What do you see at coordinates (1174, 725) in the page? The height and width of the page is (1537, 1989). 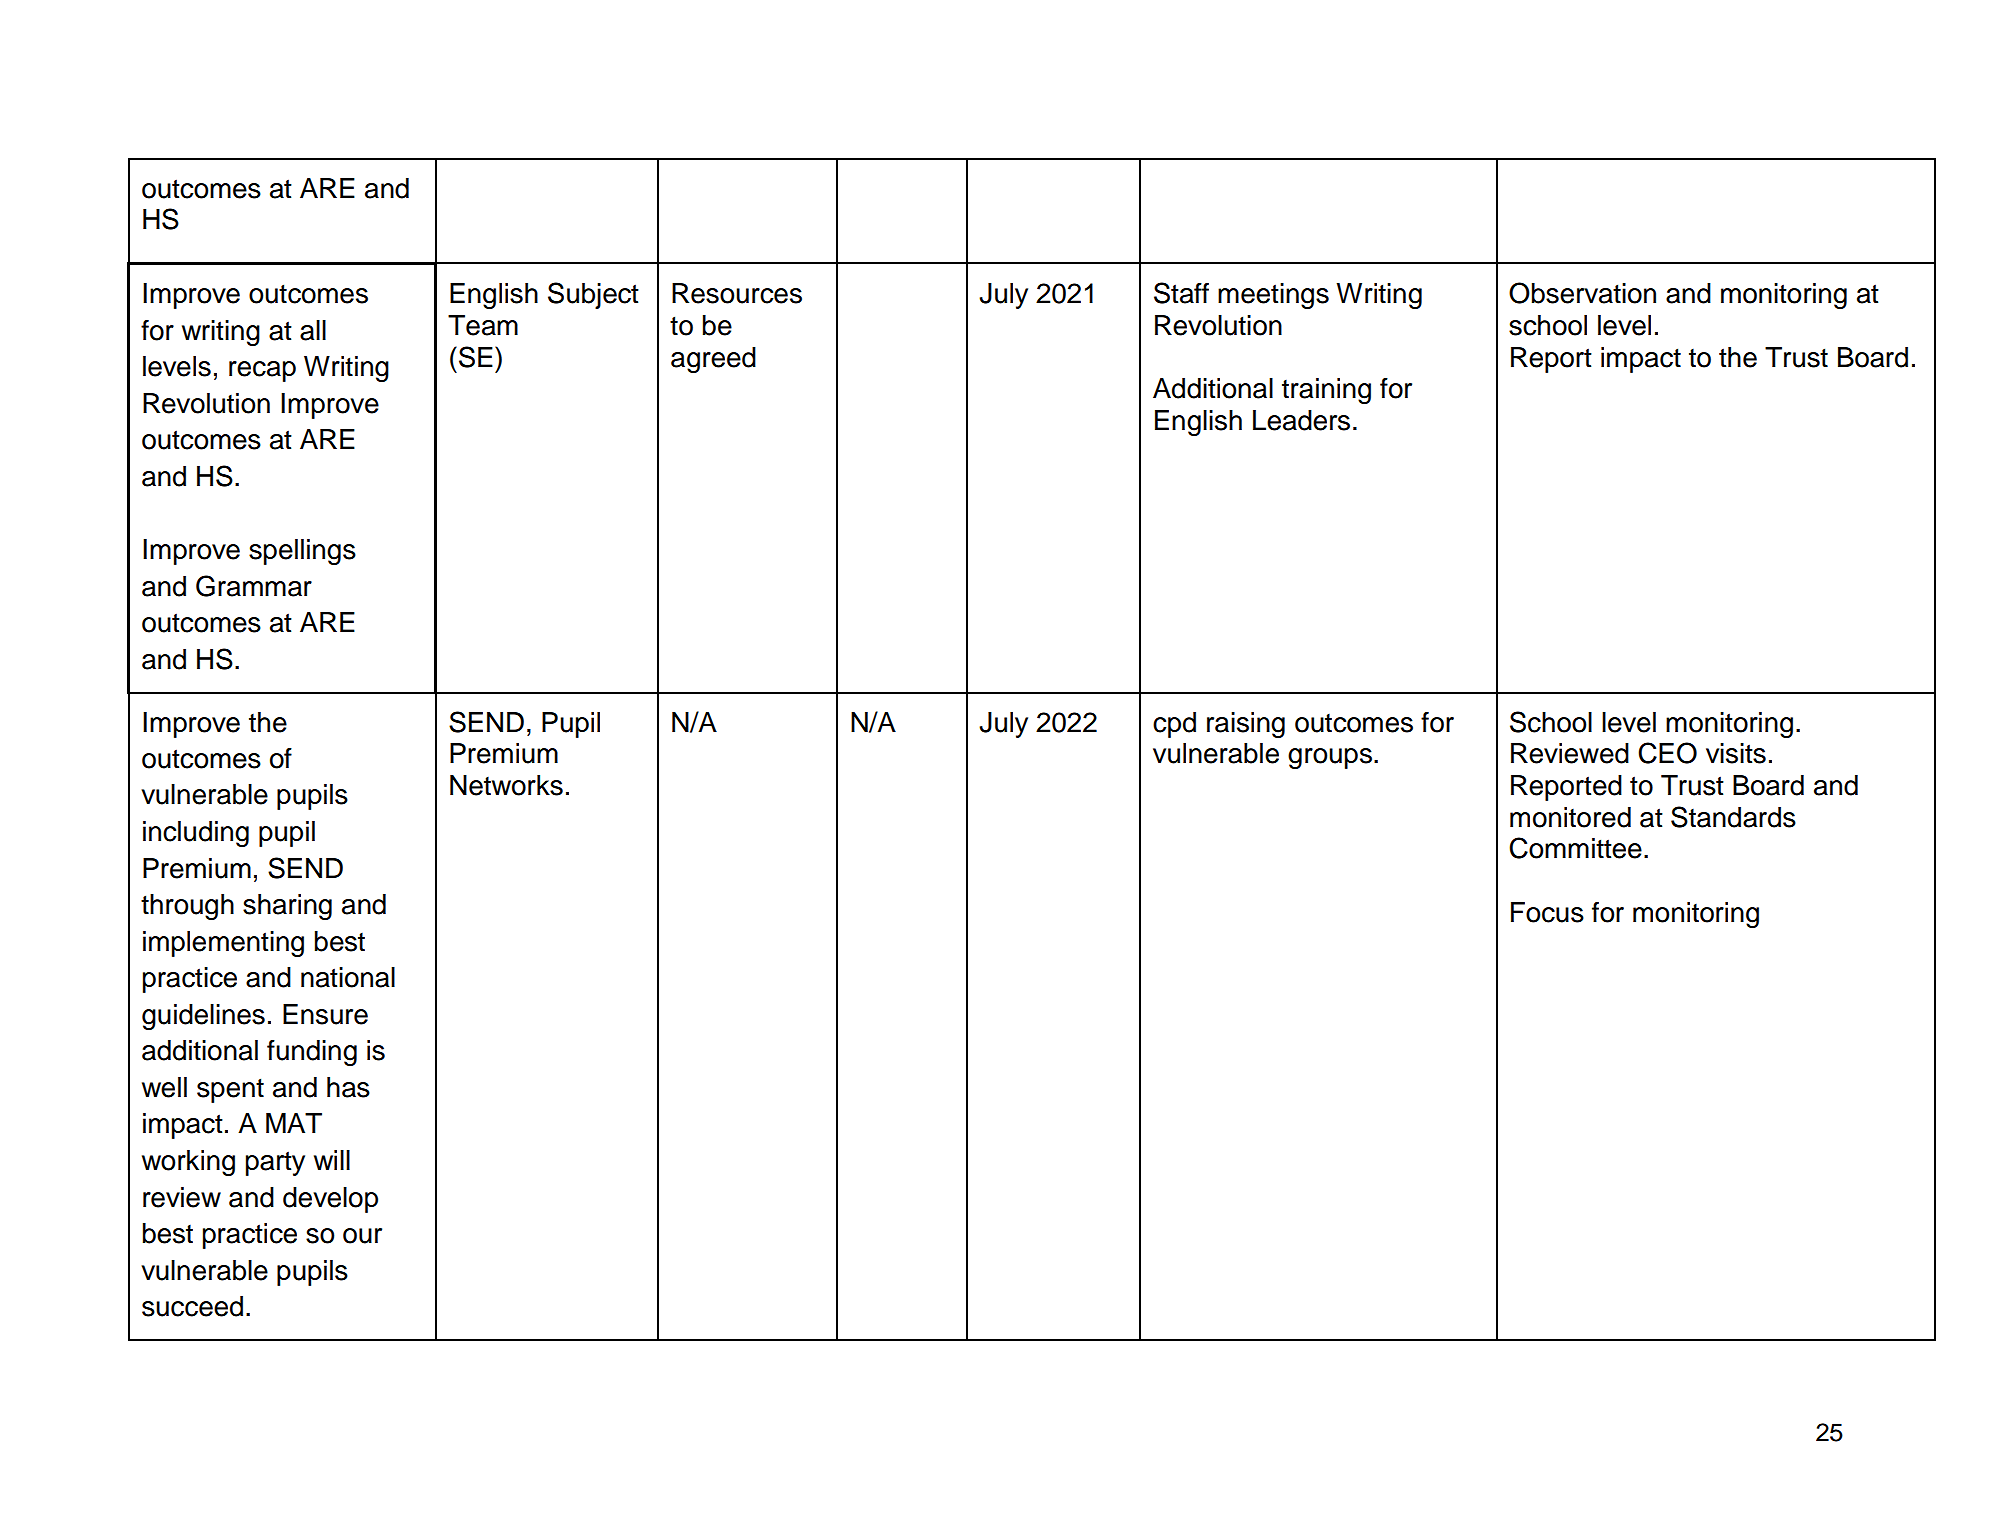 I see `cpd` at bounding box center [1174, 725].
